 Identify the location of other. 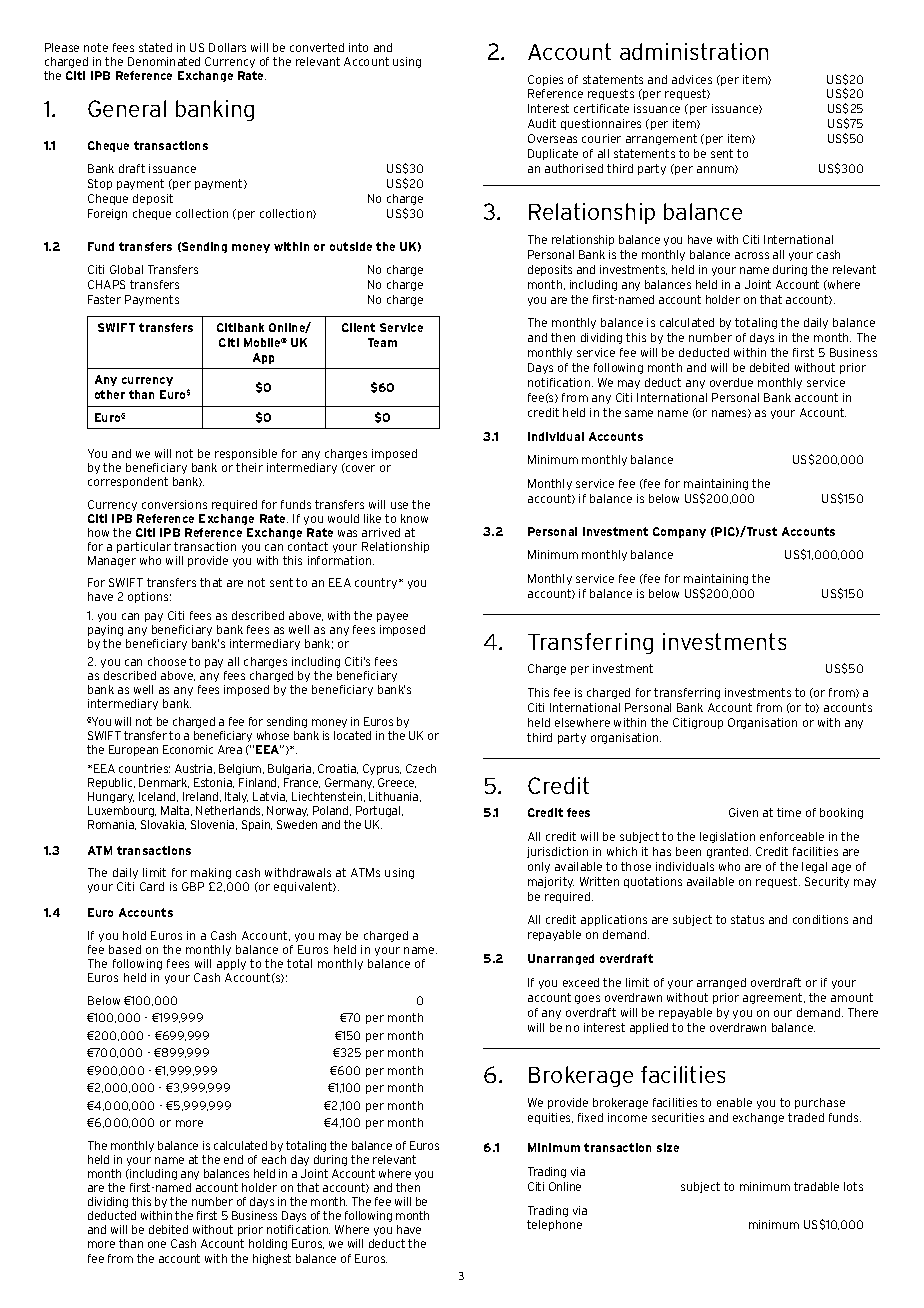
(110, 394).
